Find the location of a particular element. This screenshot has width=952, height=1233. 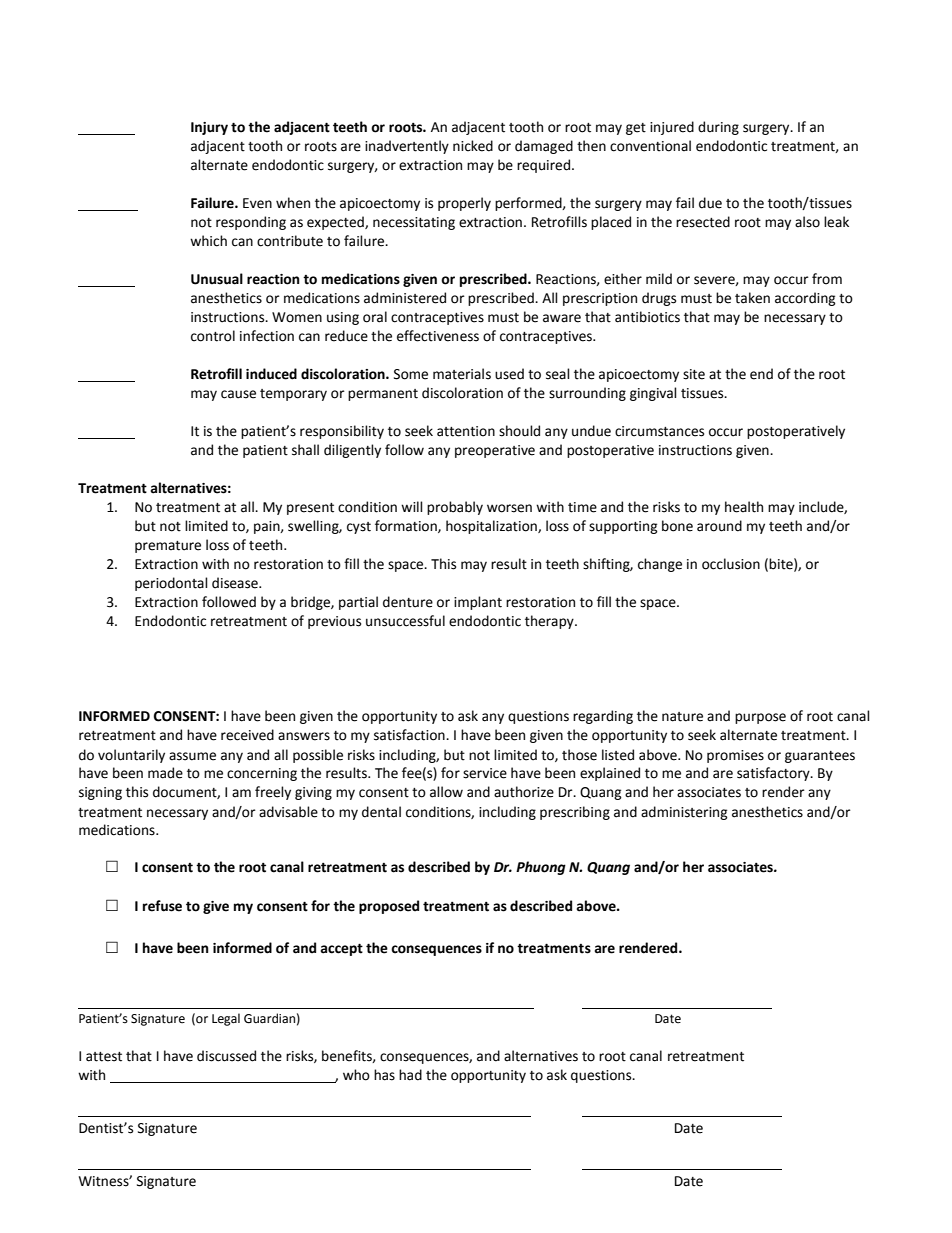

assume is located at coordinates (192, 756).
